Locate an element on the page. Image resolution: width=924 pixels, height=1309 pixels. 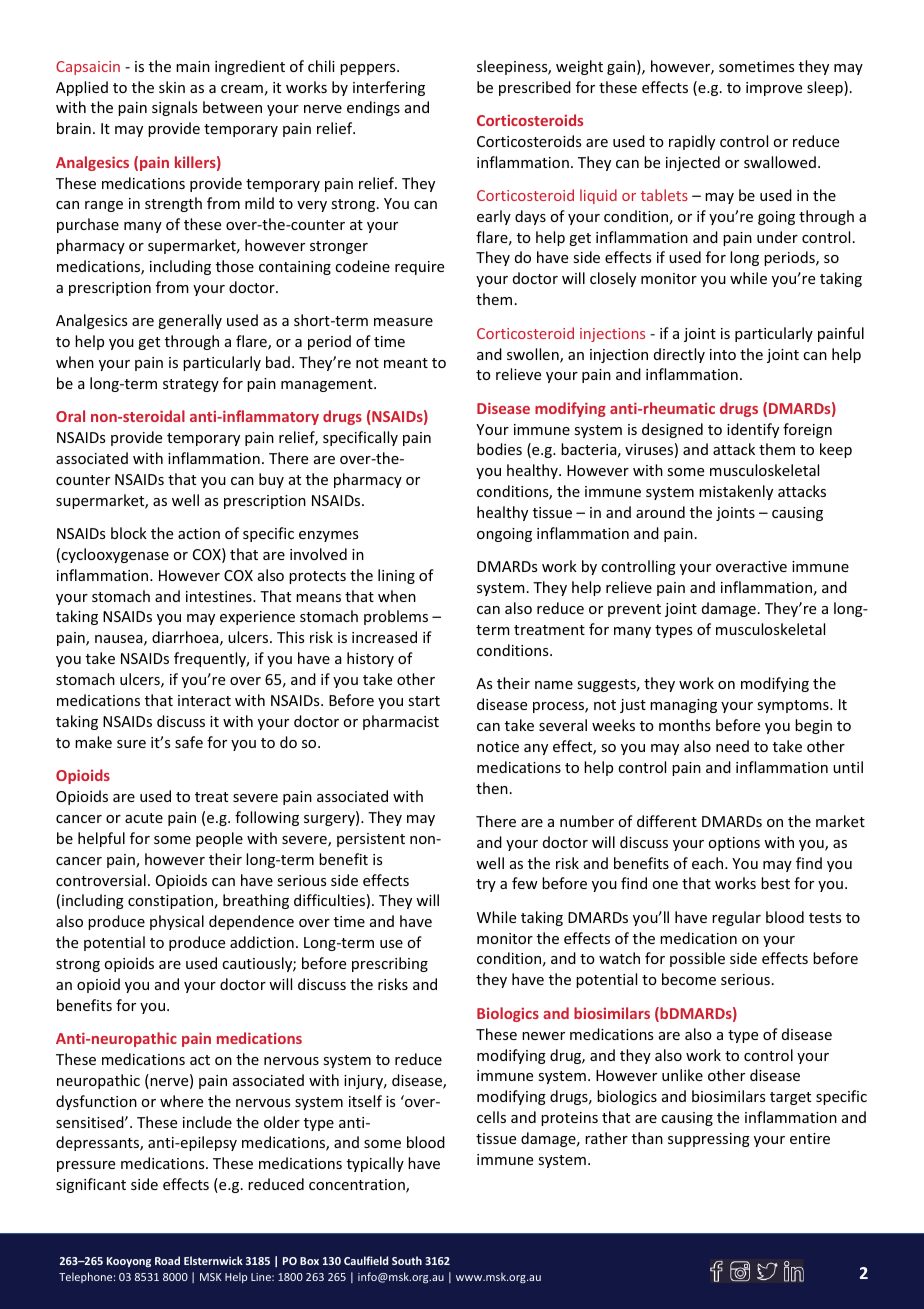
signals is located at coordinates (174, 108).
